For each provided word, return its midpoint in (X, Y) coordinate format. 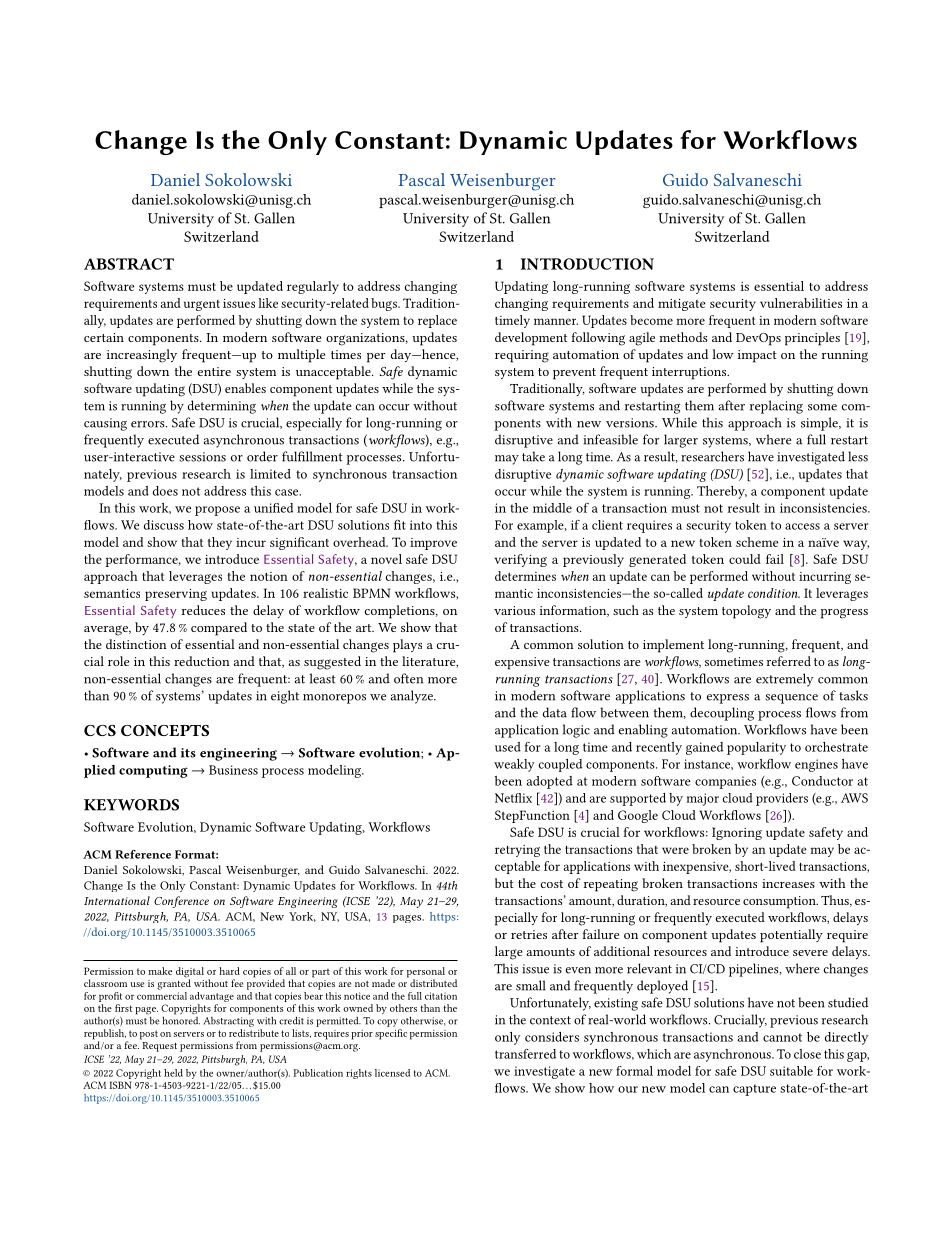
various (514, 610)
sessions (202, 457)
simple (820, 424)
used (508, 747)
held (173, 1073)
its (188, 753)
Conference (181, 902)
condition (774, 593)
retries (529, 934)
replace (437, 321)
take (533, 456)
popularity (756, 748)
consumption (780, 902)
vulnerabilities (801, 303)
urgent (202, 305)
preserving (176, 595)
